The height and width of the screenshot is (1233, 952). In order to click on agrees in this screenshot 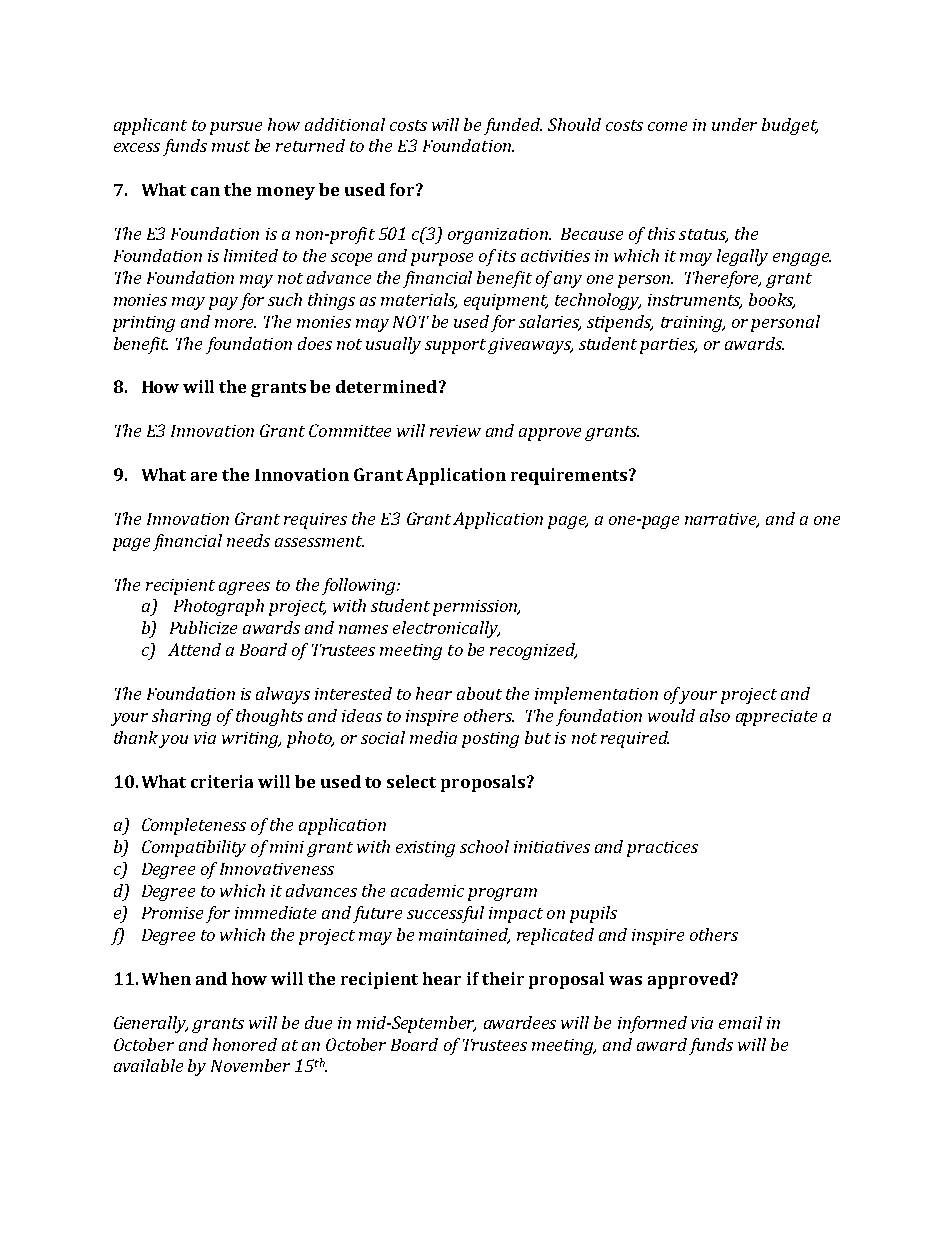, I will do `click(244, 588)`.
